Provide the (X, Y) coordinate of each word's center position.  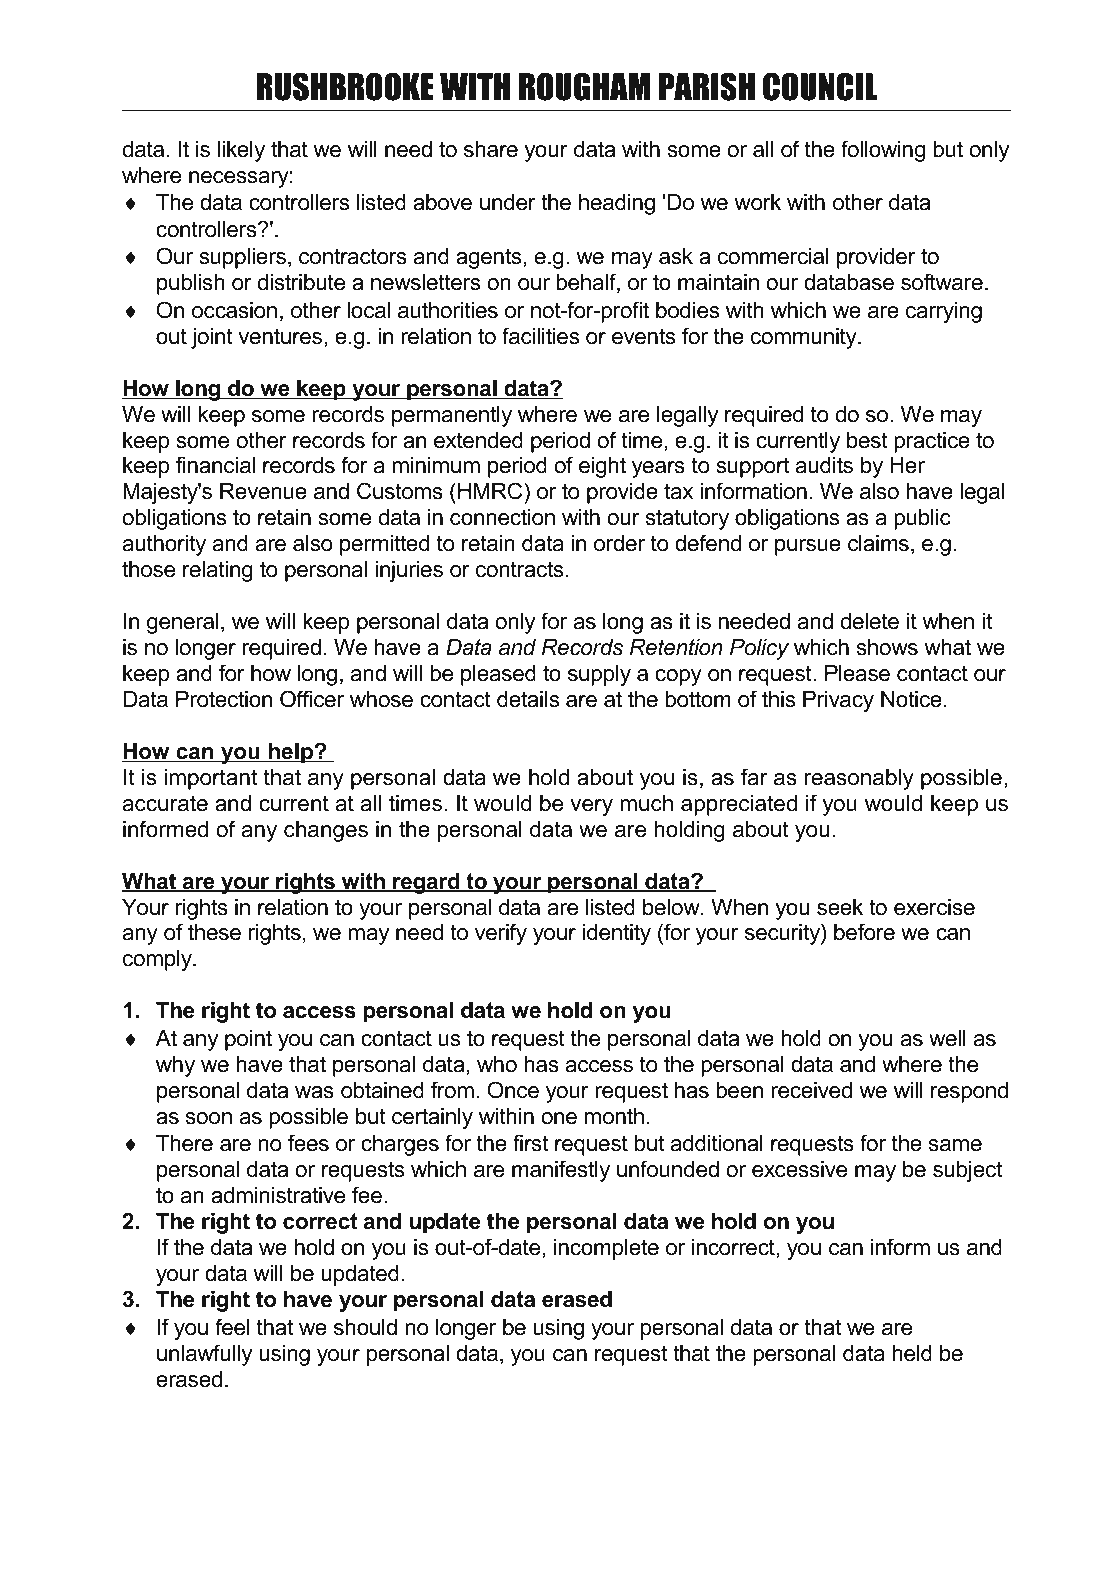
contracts (519, 569)
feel (232, 1327)
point (248, 1040)
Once (513, 1090)
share (491, 149)
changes (326, 831)
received (811, 1090)
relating (218, 571)
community (805, 338)
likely (241, 151)
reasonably (859, 779)
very (591, 807)
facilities (540, 336)
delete (869, 621)
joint (212, 338)
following (883, 151)
